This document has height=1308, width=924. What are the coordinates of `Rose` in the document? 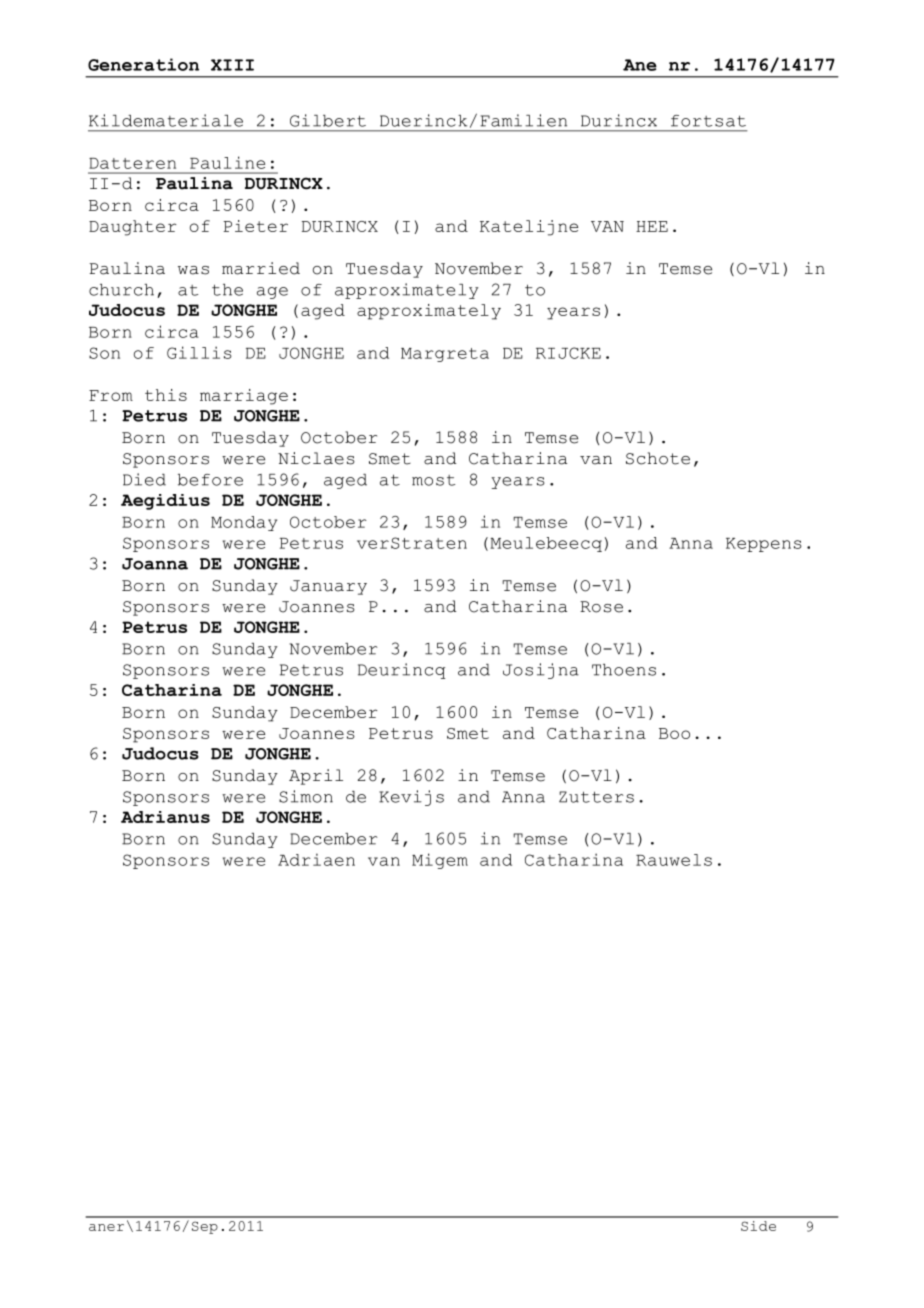 It's located at (601, 607).
